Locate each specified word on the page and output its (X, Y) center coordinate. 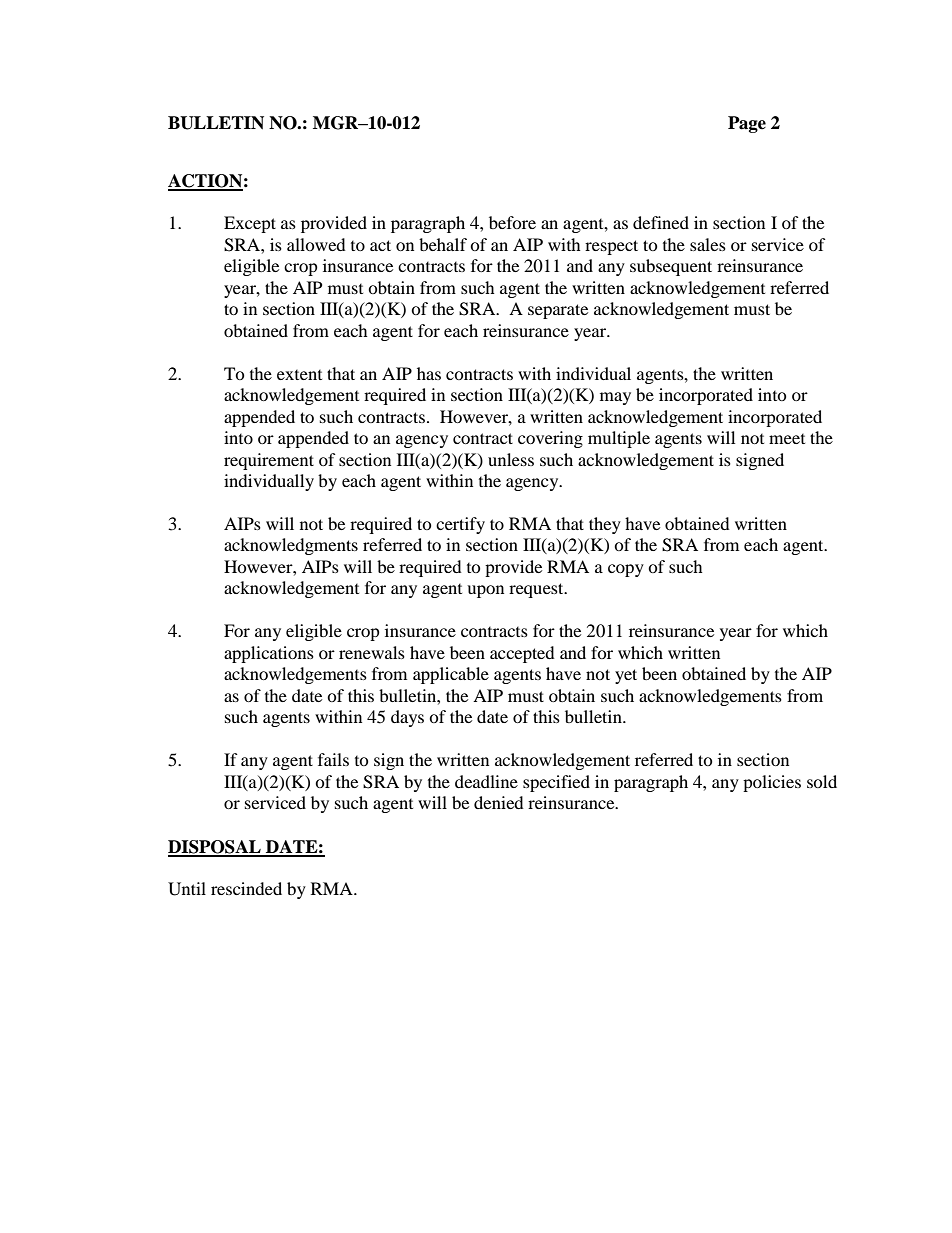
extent (299, 375)
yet (626, 676)
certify (460, 525)
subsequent (671, 267)
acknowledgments (291, 546)
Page (747, 124)
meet (787, 439)
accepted (522, 654)
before (512, 222)
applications (269, 654)
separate (558, 311)
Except (250, 224)
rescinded (246, 888)
